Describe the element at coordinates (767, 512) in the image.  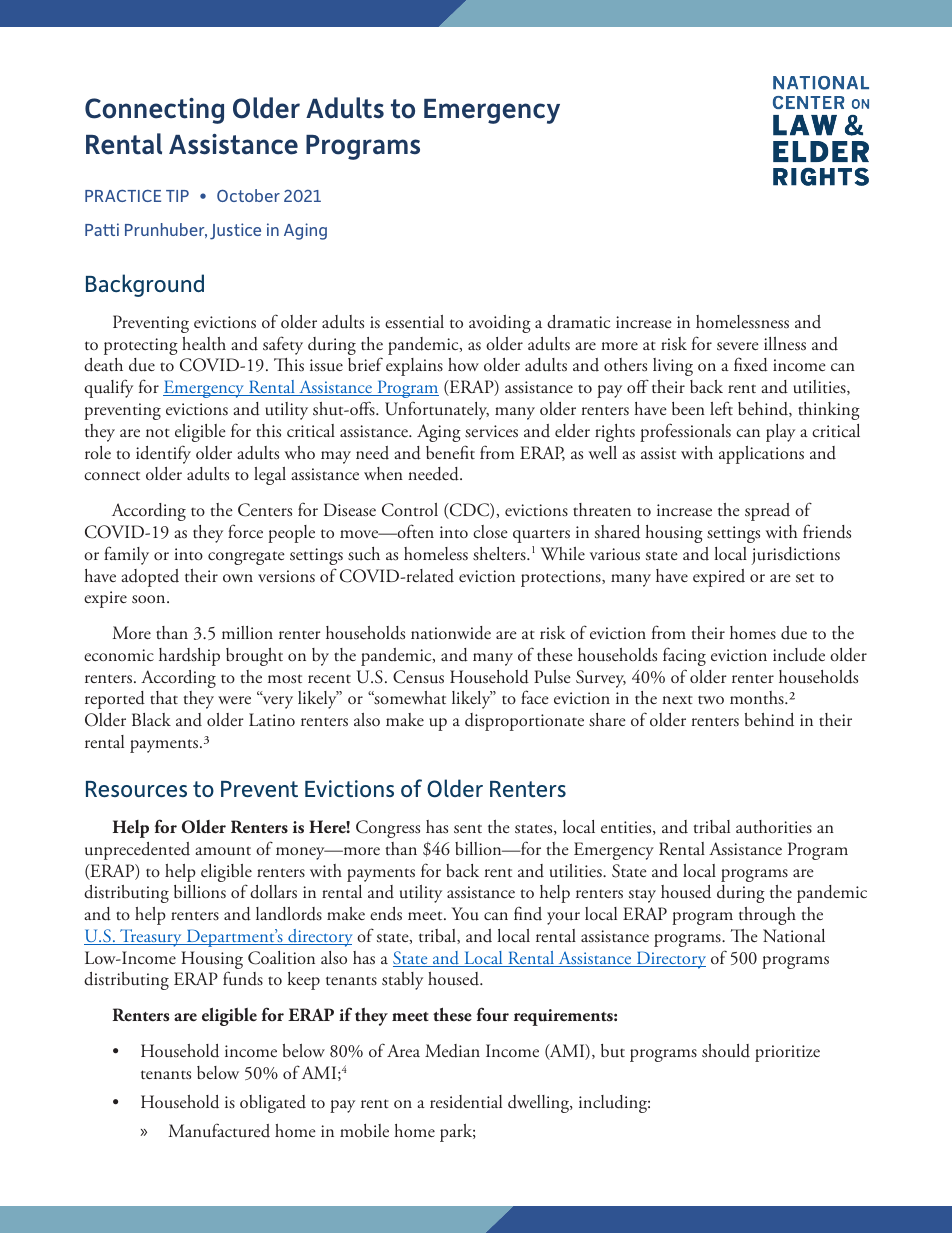
I see `spread` at that location.
